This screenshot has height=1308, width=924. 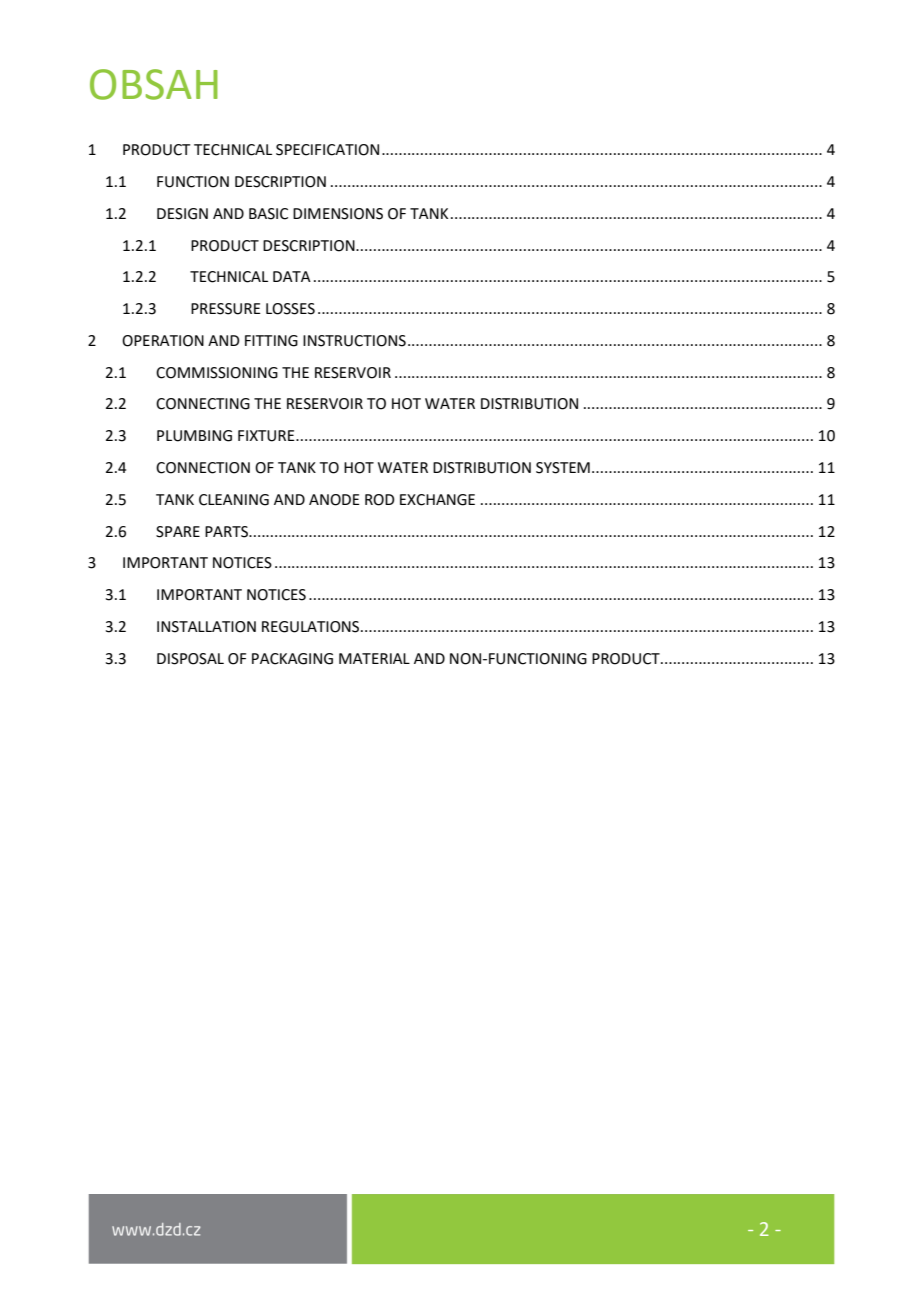 What do you see at coordinates (194, 436) in the screenshot?
I see `PLUMBING` at bounding box center [194, 436].
